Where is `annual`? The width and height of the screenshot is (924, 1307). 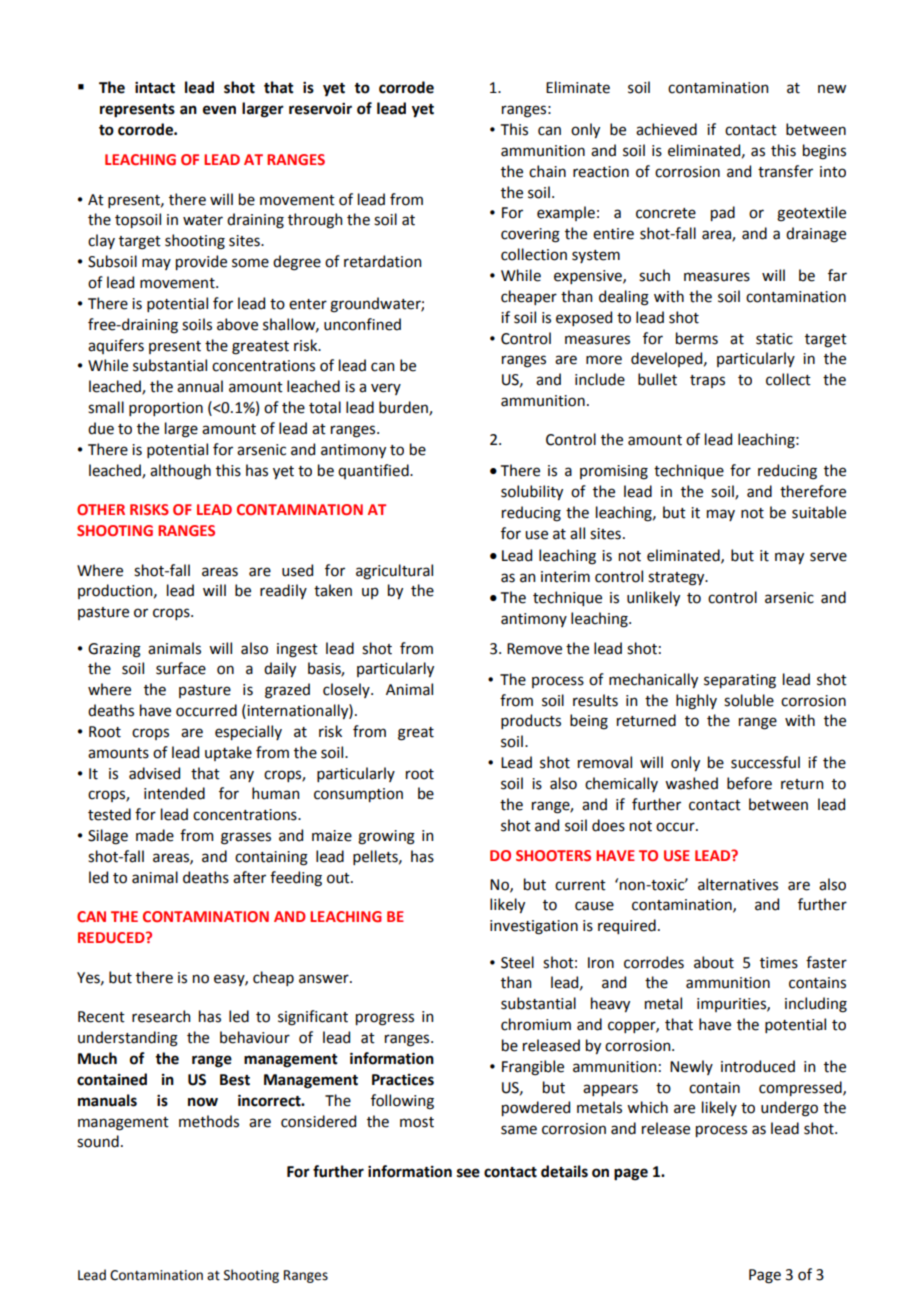
annual is located at coordinates (200, 386).
